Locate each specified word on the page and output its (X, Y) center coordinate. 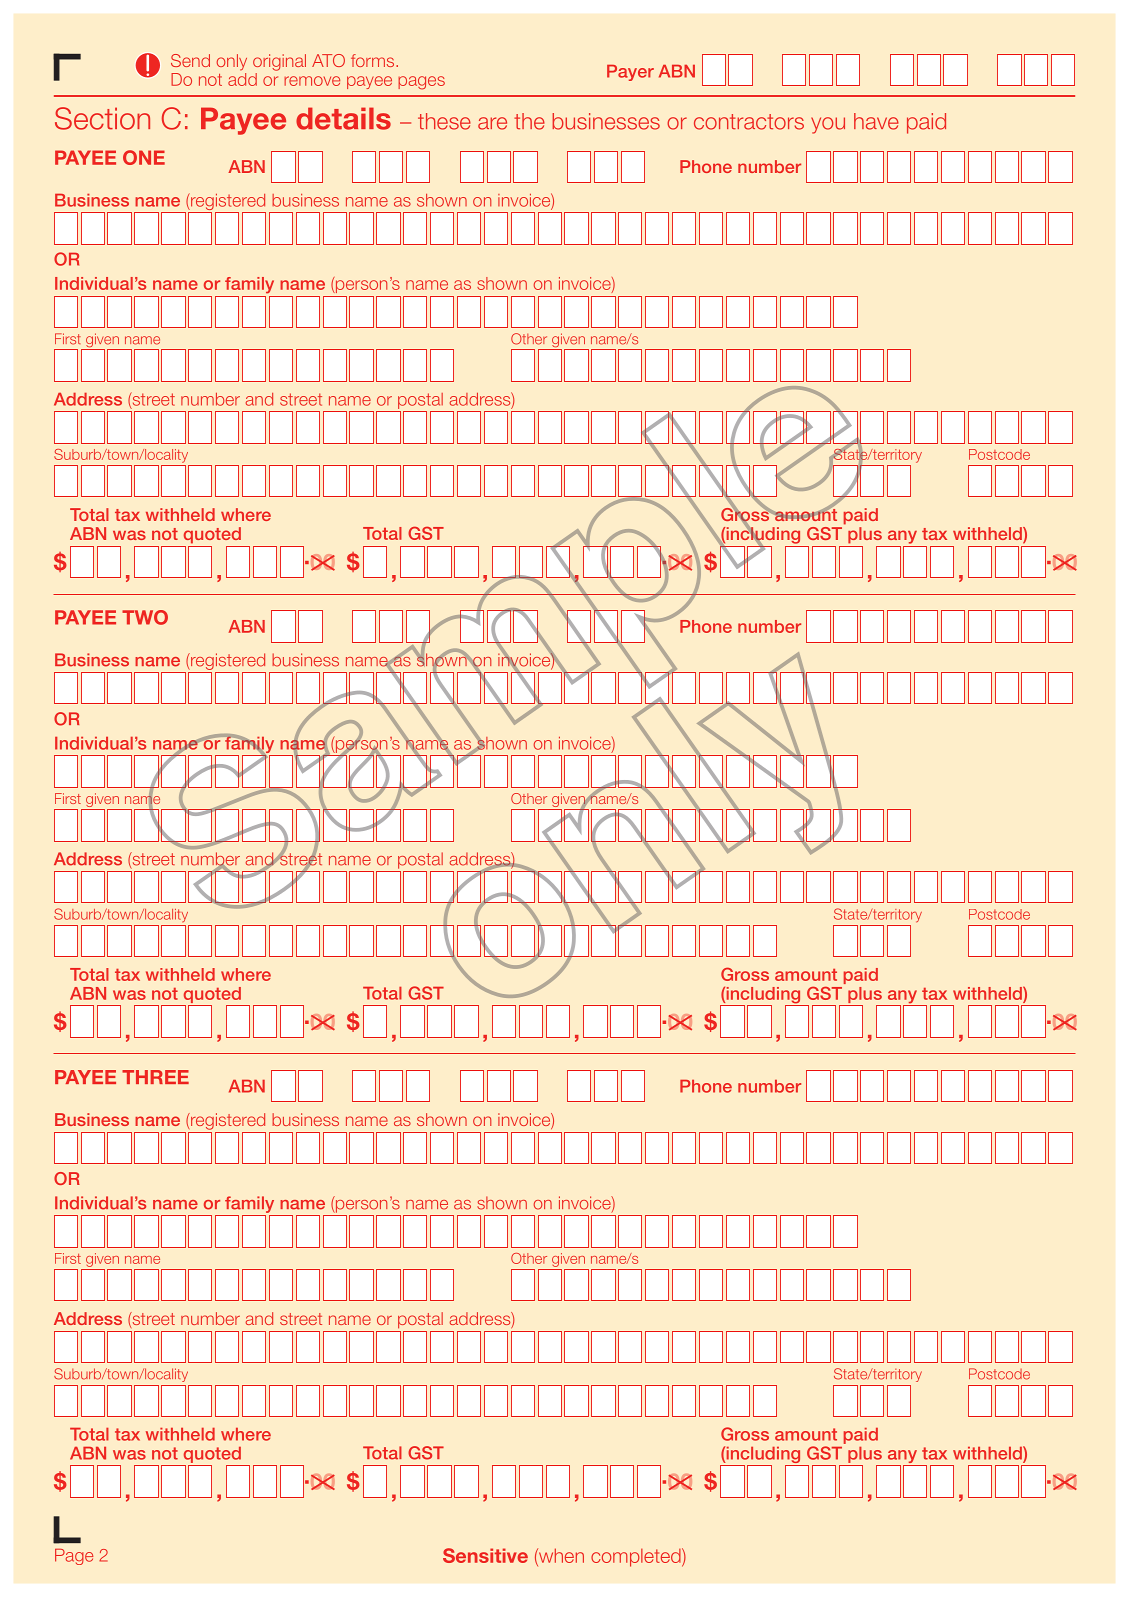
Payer (630, 73)
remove (312, 81)
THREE (155, 1077)
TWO (145, 617)
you (828, 125)
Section (102, 118)
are (492, 123)
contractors (749, 122)
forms (374, 60)
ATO (328, 60)
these (444, 121)
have (876, 121)
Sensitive (485, 1555)
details (343, 118)
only (232, 62)
